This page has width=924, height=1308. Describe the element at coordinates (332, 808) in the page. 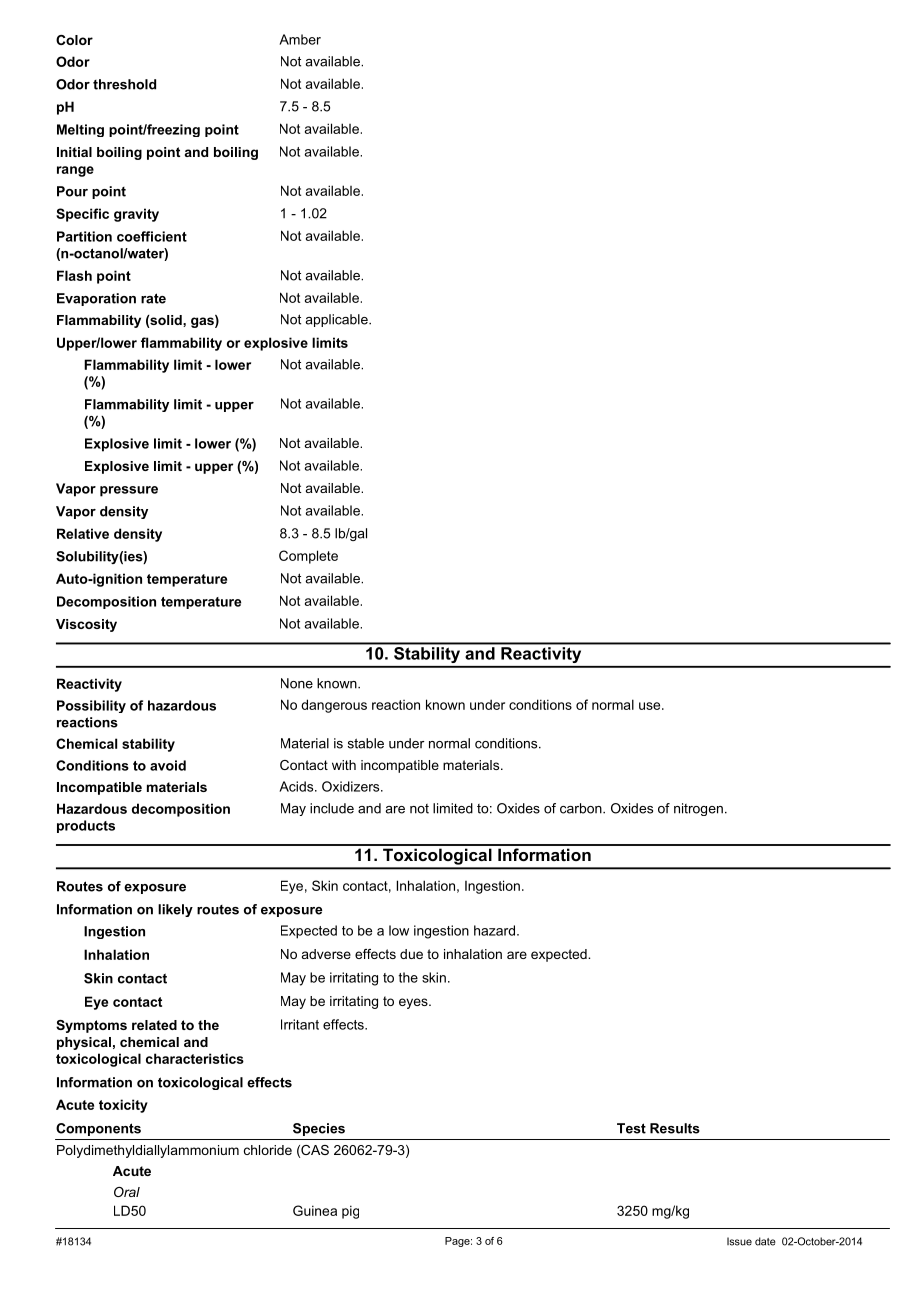

I see `include` at that location.
